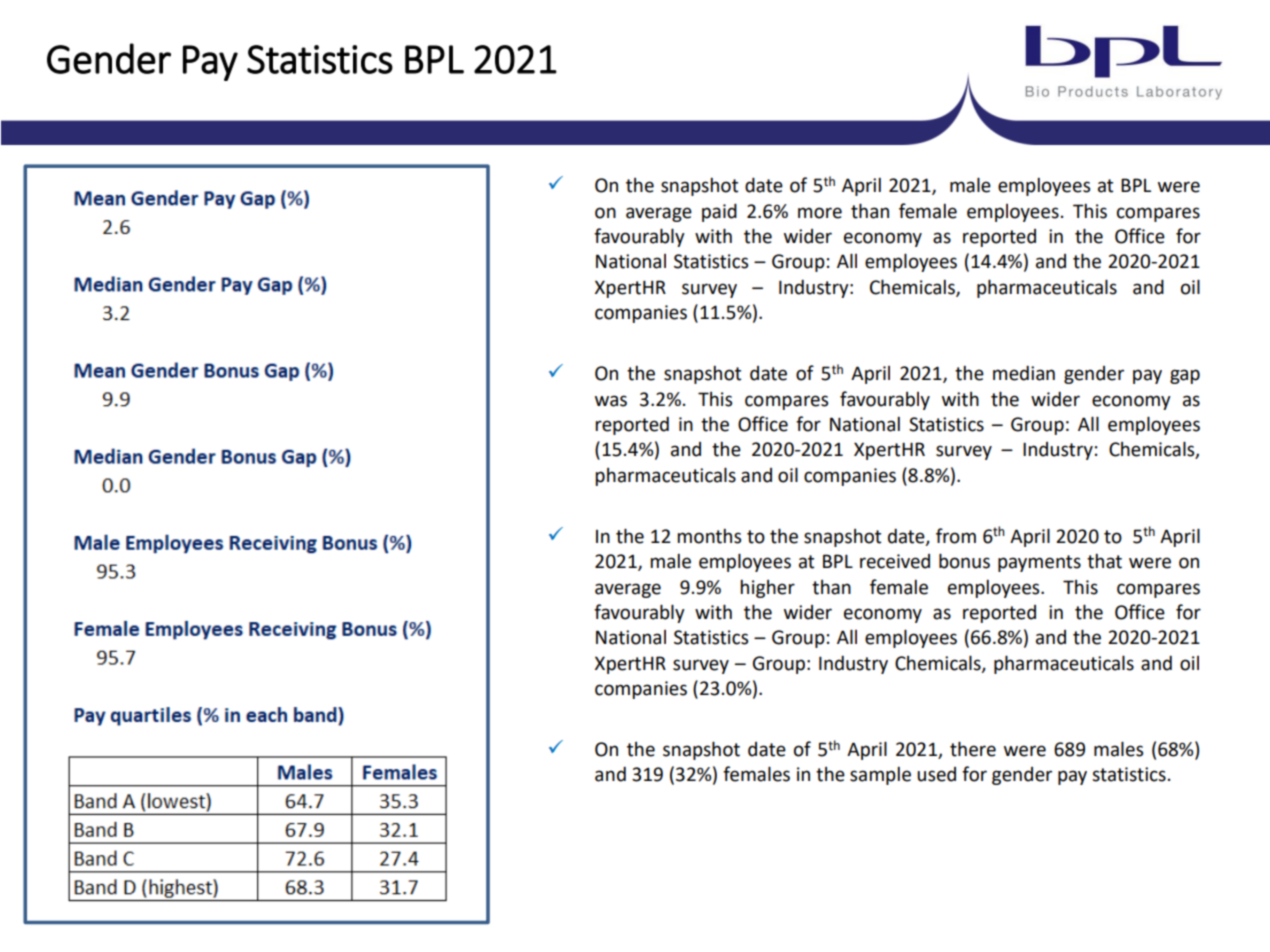  What do you see at coordinates (1024, 373) in the screenshot?
I see `median` at bounding box center [1024, 373].
